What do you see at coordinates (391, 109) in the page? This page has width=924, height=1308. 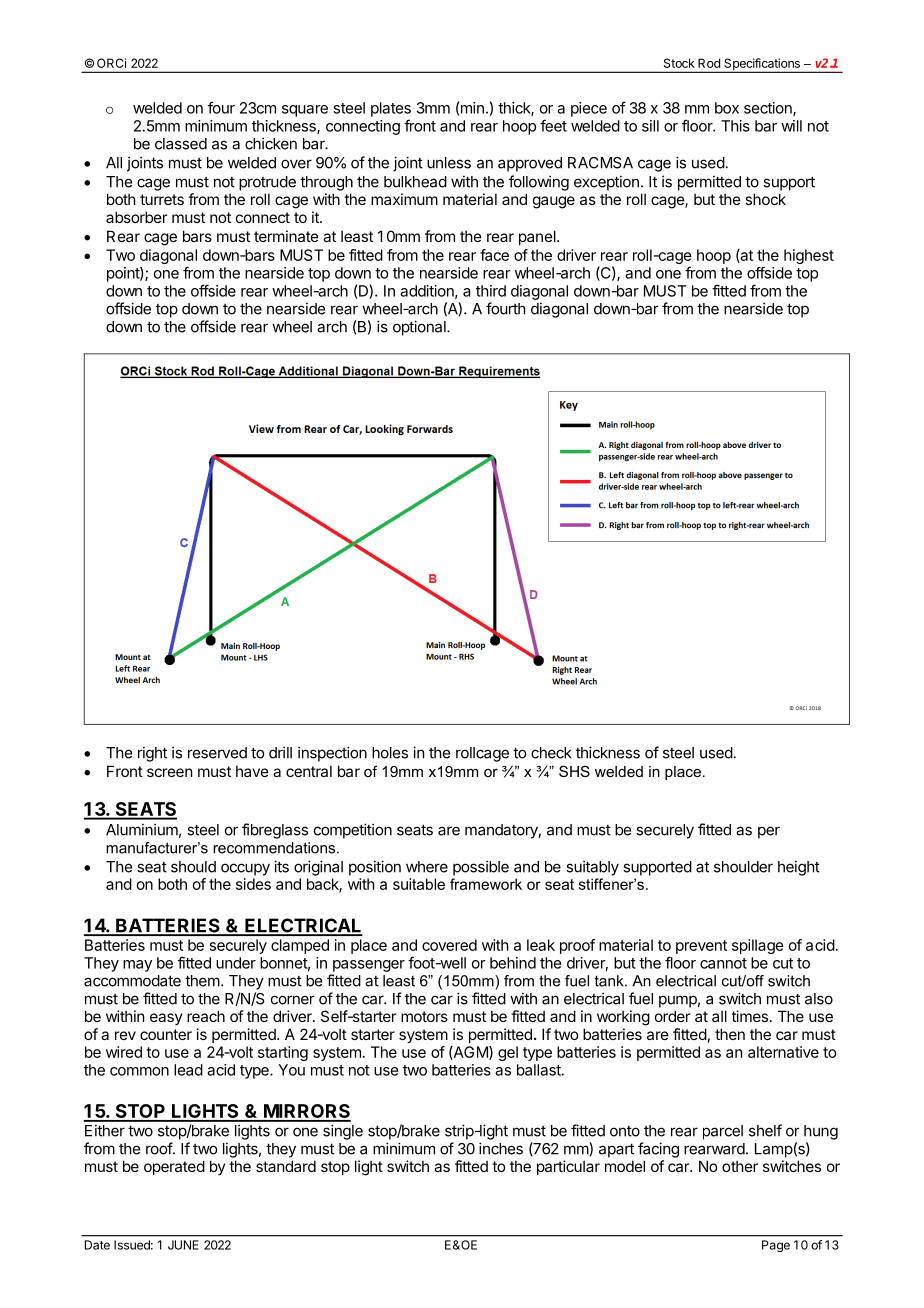 I see `plates` at bounding box center [391, 109].
